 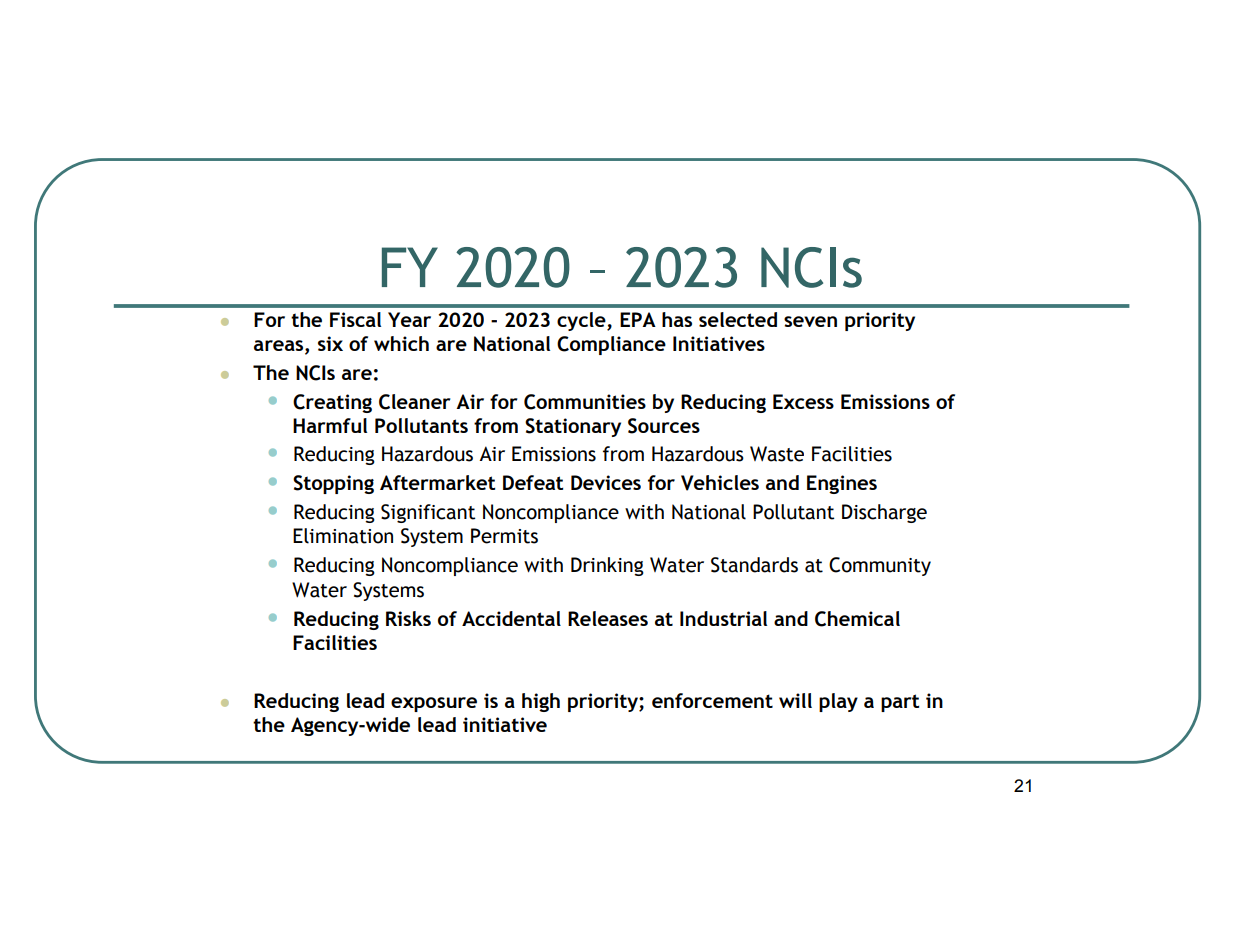 What do you see at coordinates (434, 704) in the image?
I see `exposure` at bounding box center [434, 704].
